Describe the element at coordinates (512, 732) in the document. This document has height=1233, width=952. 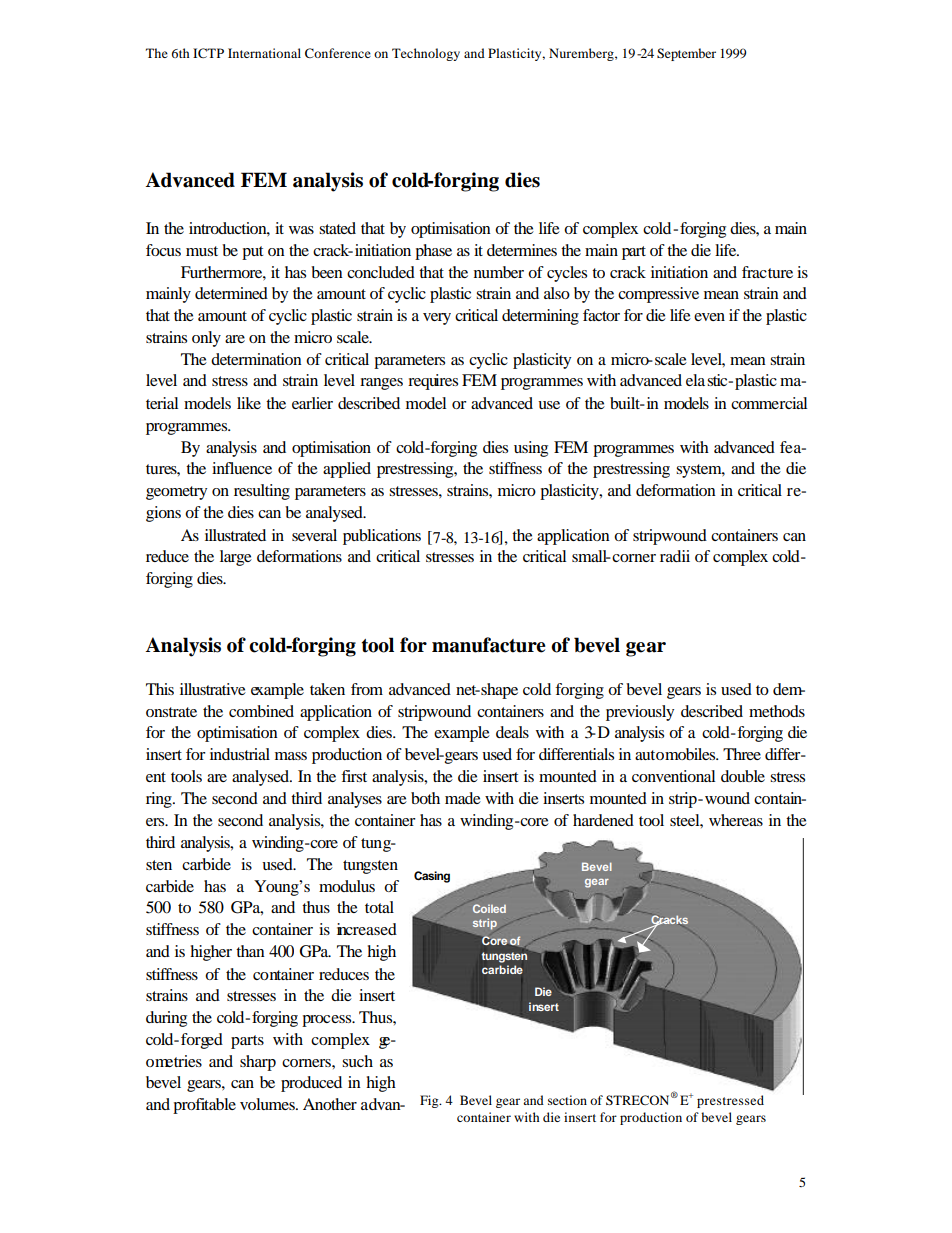
I see `deals` at that location.
